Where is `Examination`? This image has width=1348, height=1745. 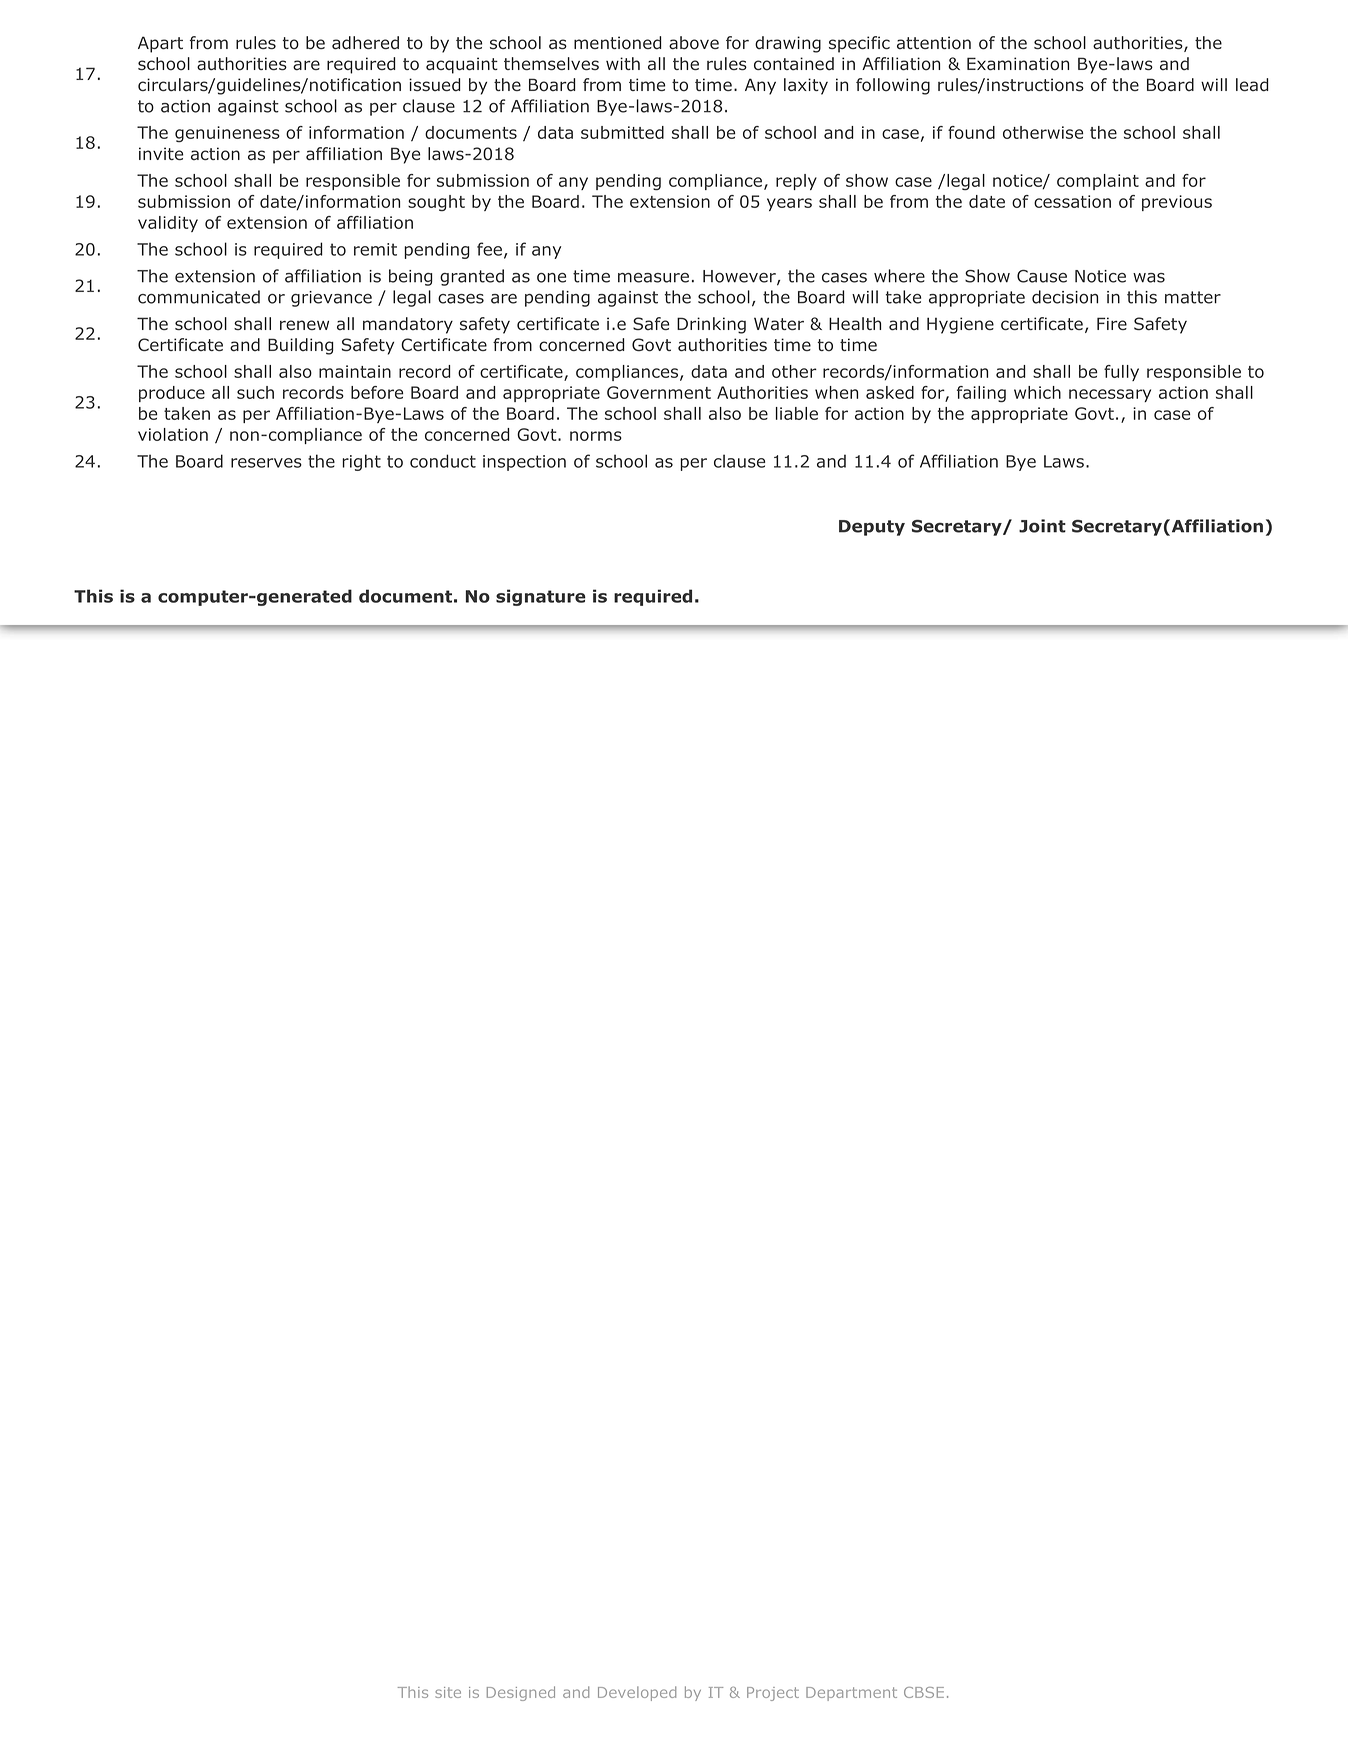
Examination is located at coordinates (1018, 64).
